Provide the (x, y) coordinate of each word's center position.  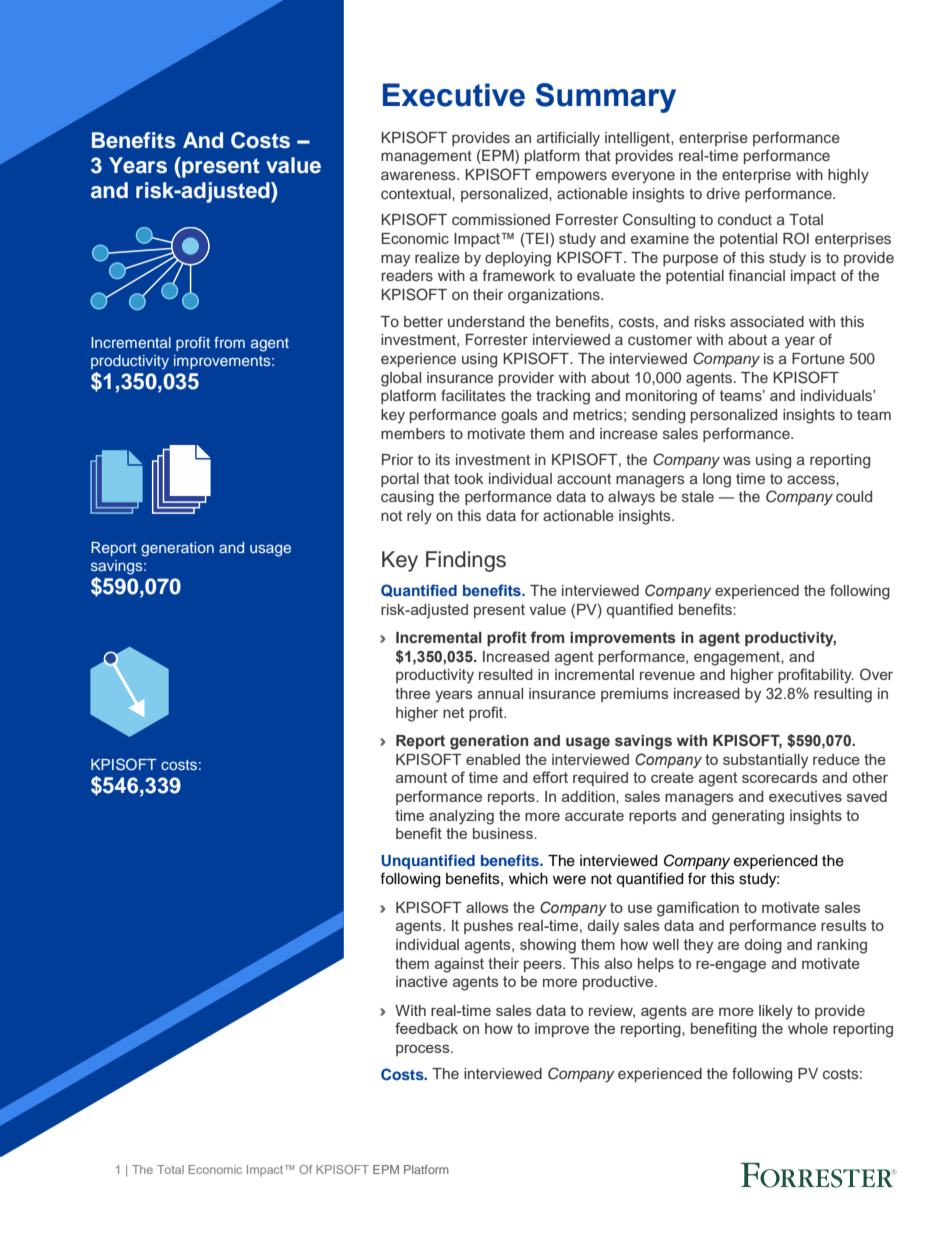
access (812, 479)
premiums (635, 695)
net (453, 712)
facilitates (473, 395)
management (426, 158)
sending (658, 416)
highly (848, 176)
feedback (426, 1028)
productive (619, 983)
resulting (843, 695)
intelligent (638, 139)
